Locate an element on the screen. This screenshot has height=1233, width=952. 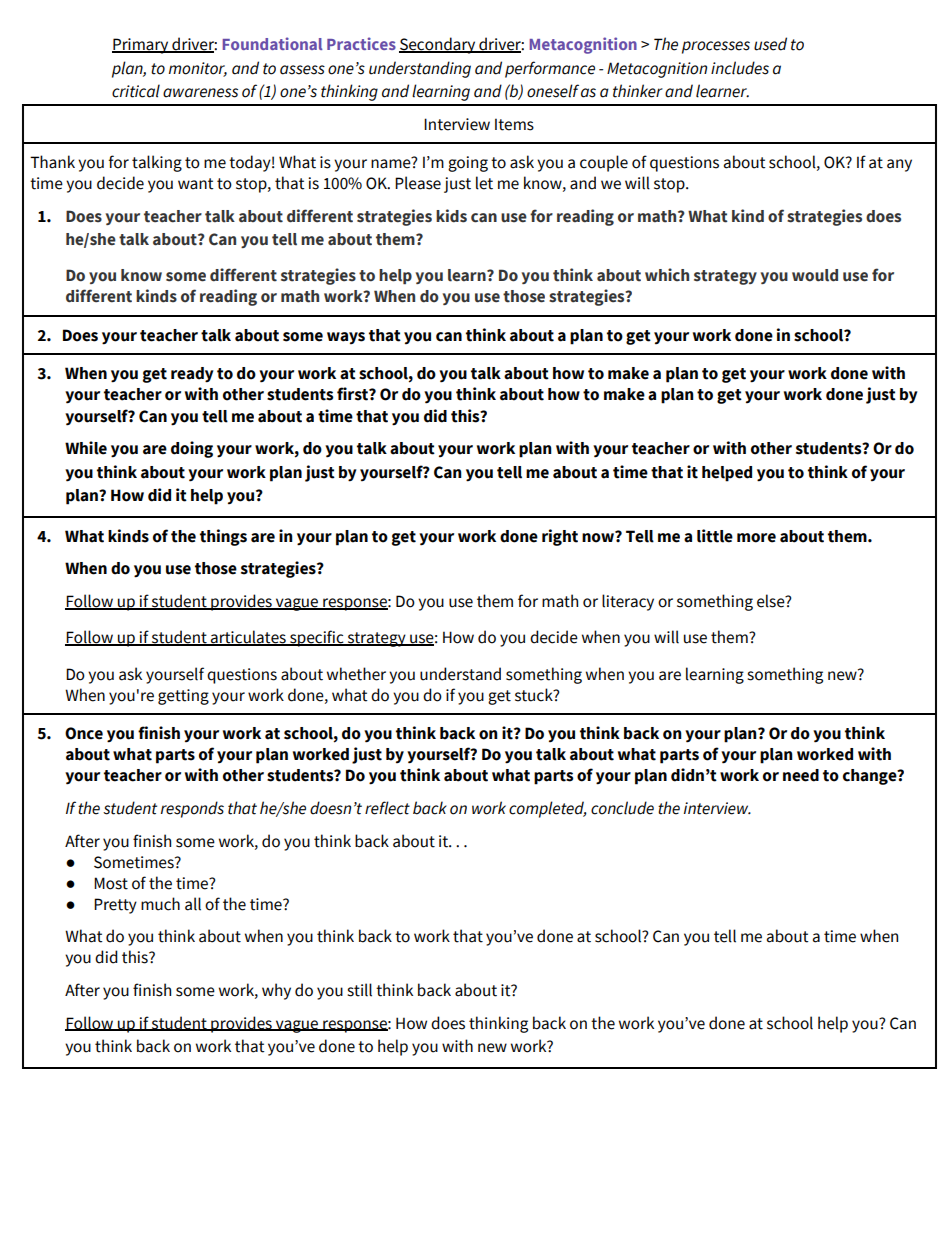
conclude is located at coordinates (622, 808).
